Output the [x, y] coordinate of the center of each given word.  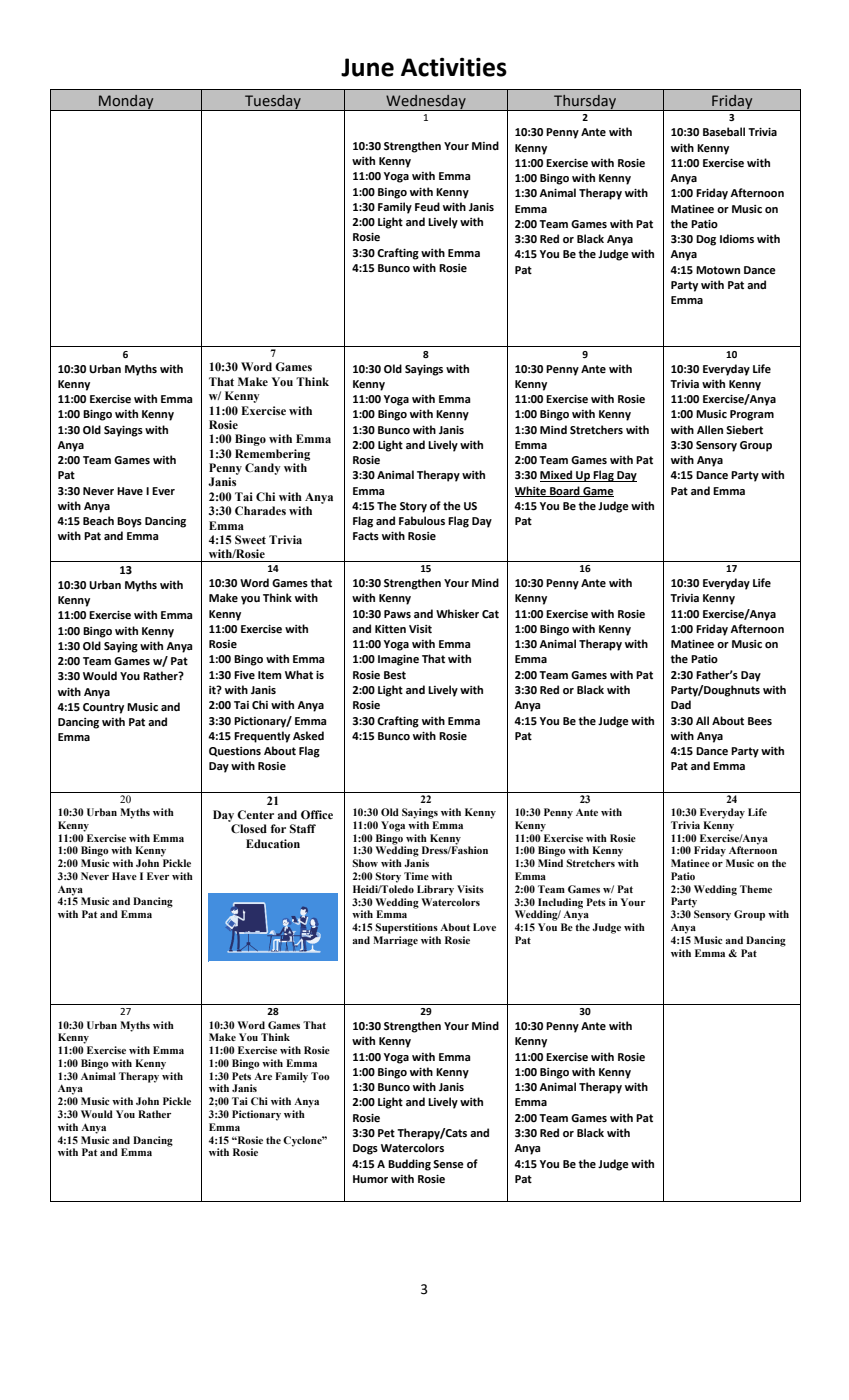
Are [263, 1076]
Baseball [724, 132]
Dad [681, 704]
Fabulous [422, 520]
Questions [235, 752]
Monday [126, 102]
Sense [448, 1164]
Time [416, 876]
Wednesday [426, 102]
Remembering [272, 455]
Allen [710, 429]
